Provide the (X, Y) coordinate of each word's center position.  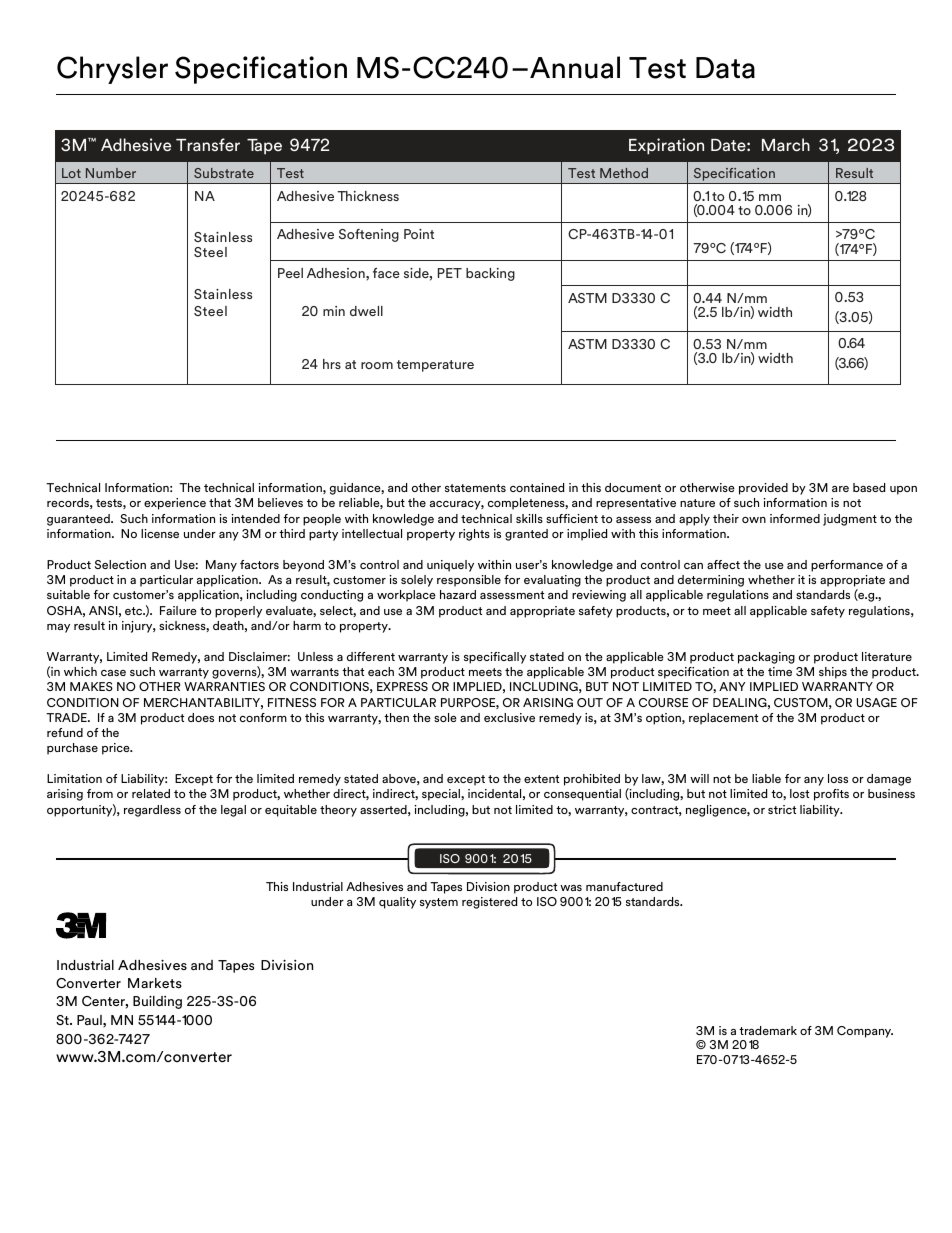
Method (624, 173)
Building (157, 1002)
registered (490, 903)
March (786, 144)
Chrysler (112, 70)
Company (865, 1032)
